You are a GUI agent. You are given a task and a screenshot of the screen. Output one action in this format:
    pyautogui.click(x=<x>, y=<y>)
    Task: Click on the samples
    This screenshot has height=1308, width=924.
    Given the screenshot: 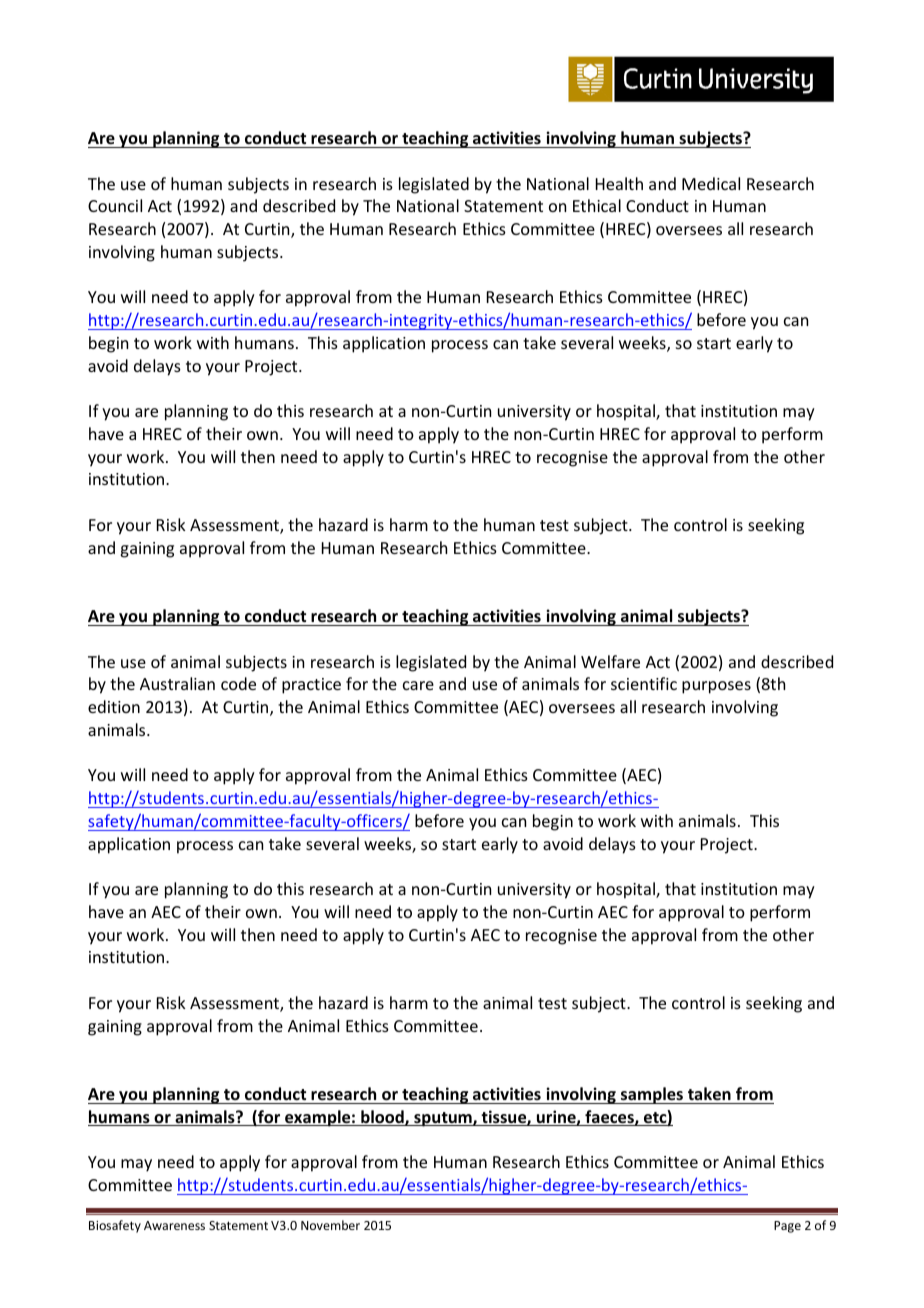 What is the action you would take?
    pyautogui.click(x=652, y=1095)
